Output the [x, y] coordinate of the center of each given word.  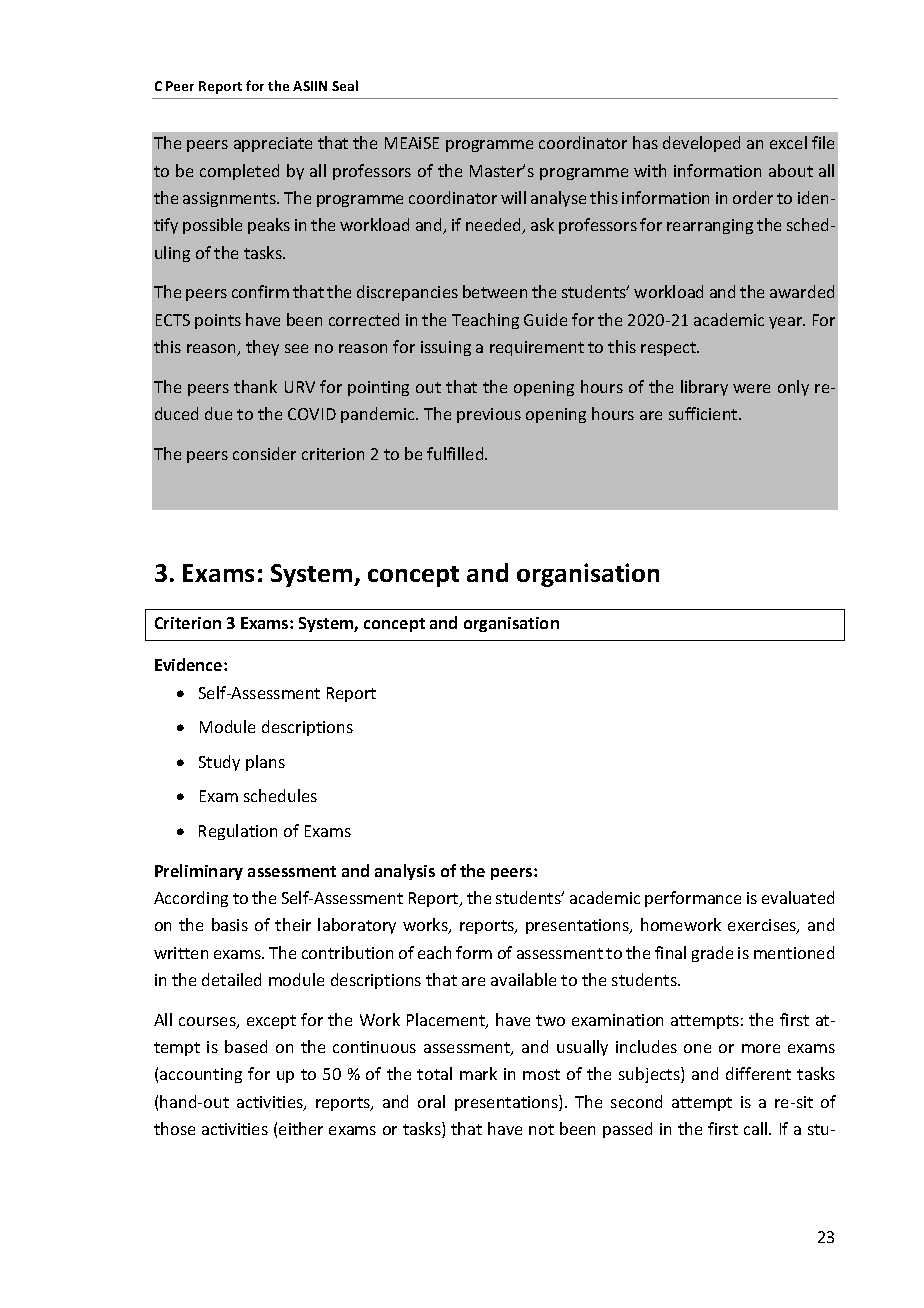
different [758, 1073]
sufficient [704, 413]
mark [478, 1073]
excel [788, 142]
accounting [201, 1075]
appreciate [273, 144]
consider [264, 453]
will [513, 197]
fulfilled [456, 453]
